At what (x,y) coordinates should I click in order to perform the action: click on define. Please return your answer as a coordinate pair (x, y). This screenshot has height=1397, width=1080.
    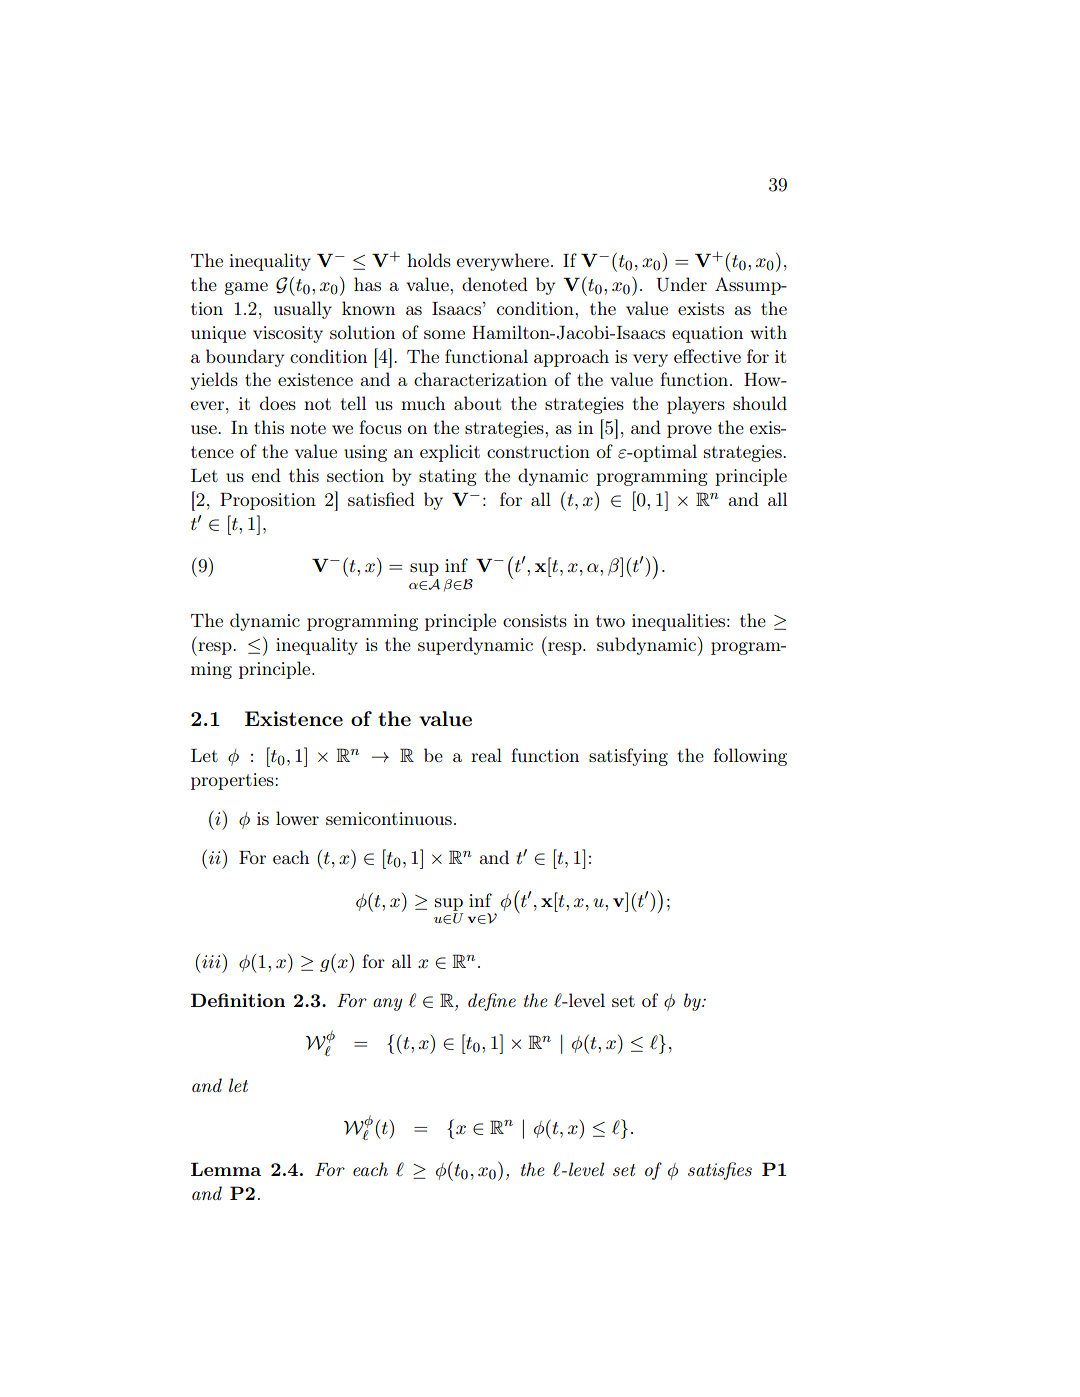
    Looking at the image, I should click on (492, 1002).
